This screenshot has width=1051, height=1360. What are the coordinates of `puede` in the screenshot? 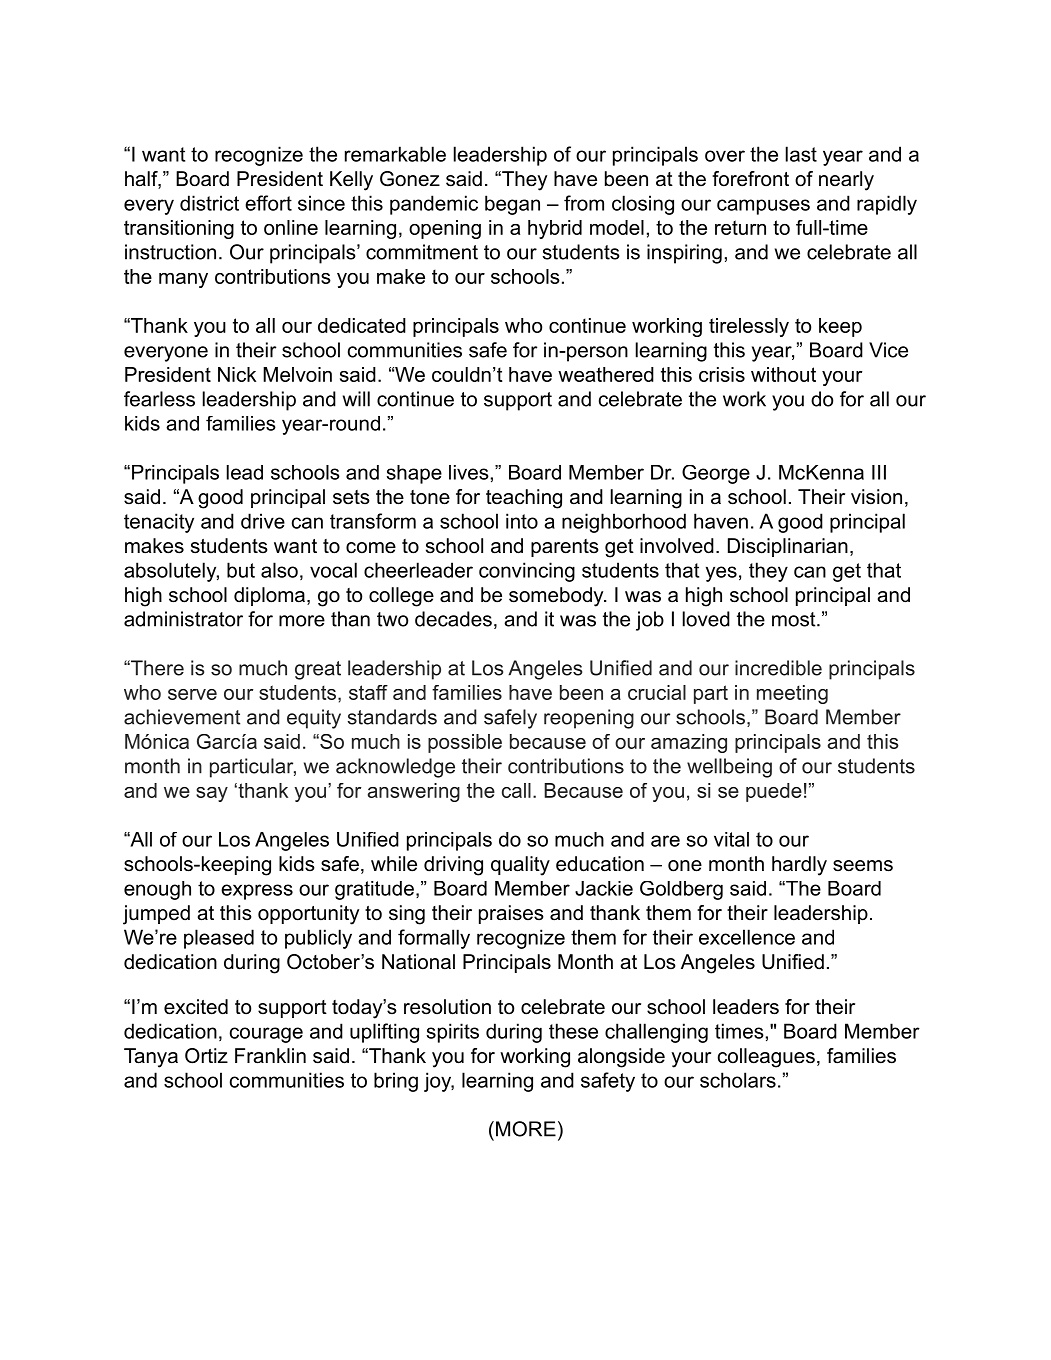 It's located at (774, 792).
